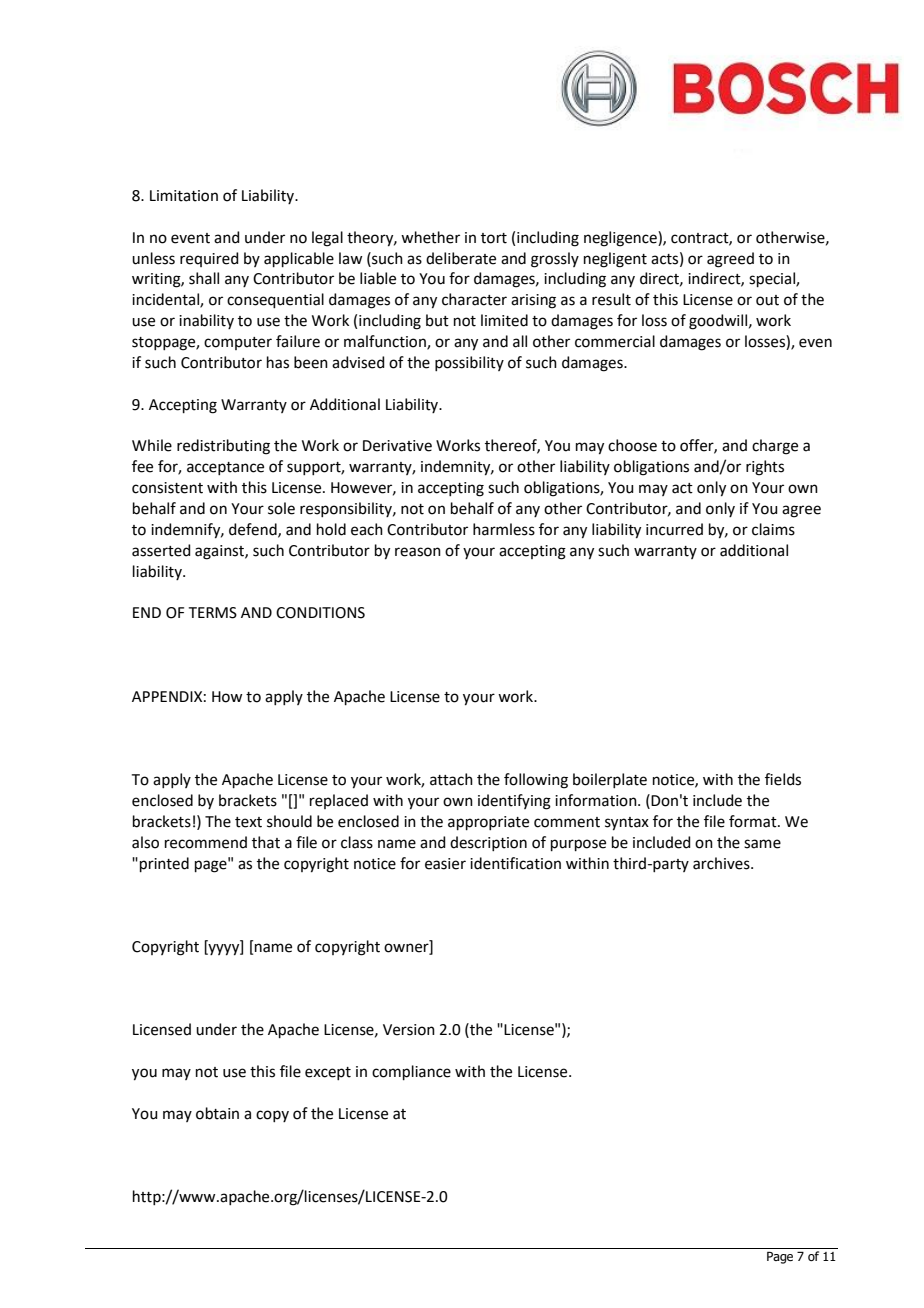 The height and width of the page is (1308, 924). What do you see at coordinates (418, 552) in the page?
I see `reason` at bounding box center [418, 552].
